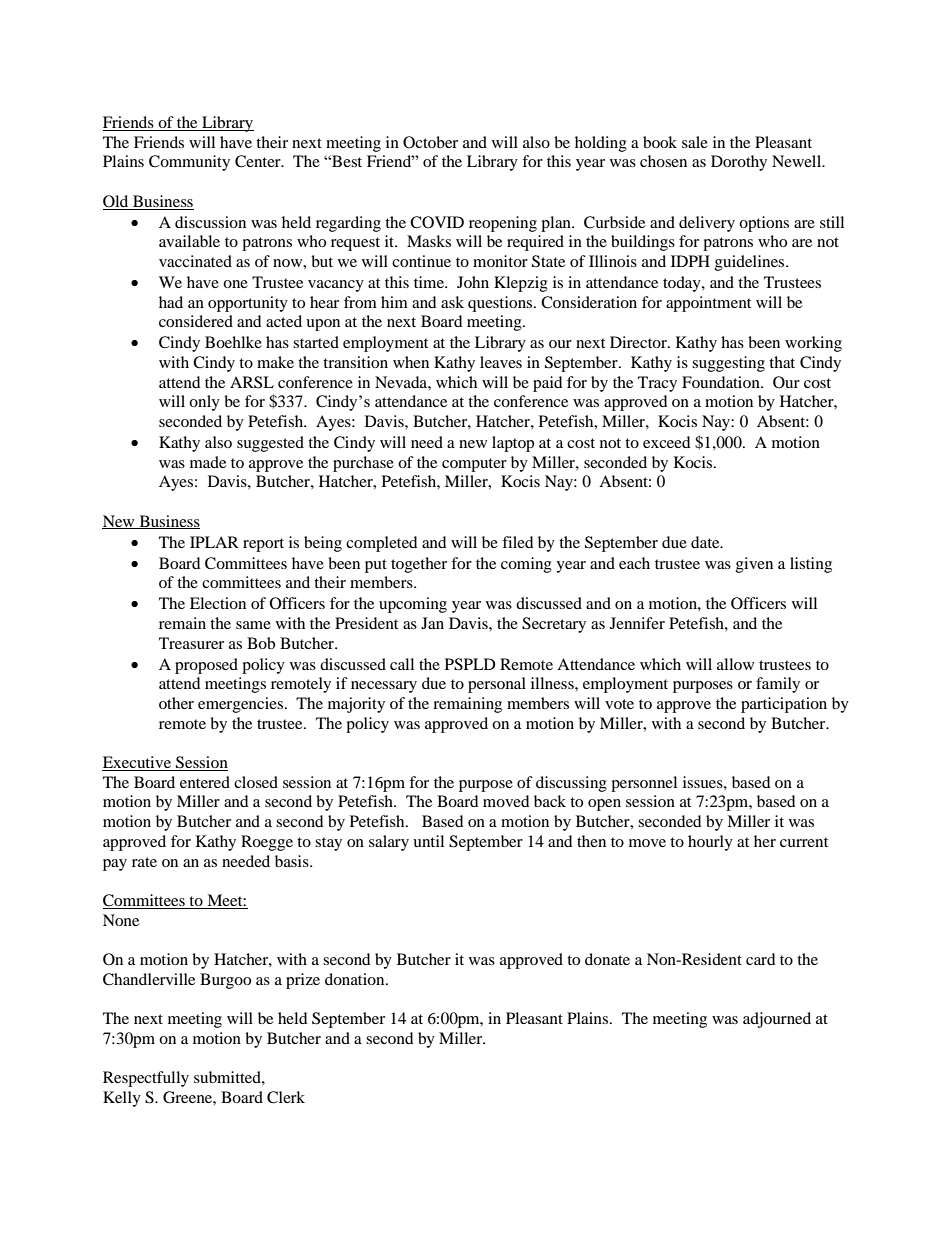  I want to click on back, so click(550, 801).
